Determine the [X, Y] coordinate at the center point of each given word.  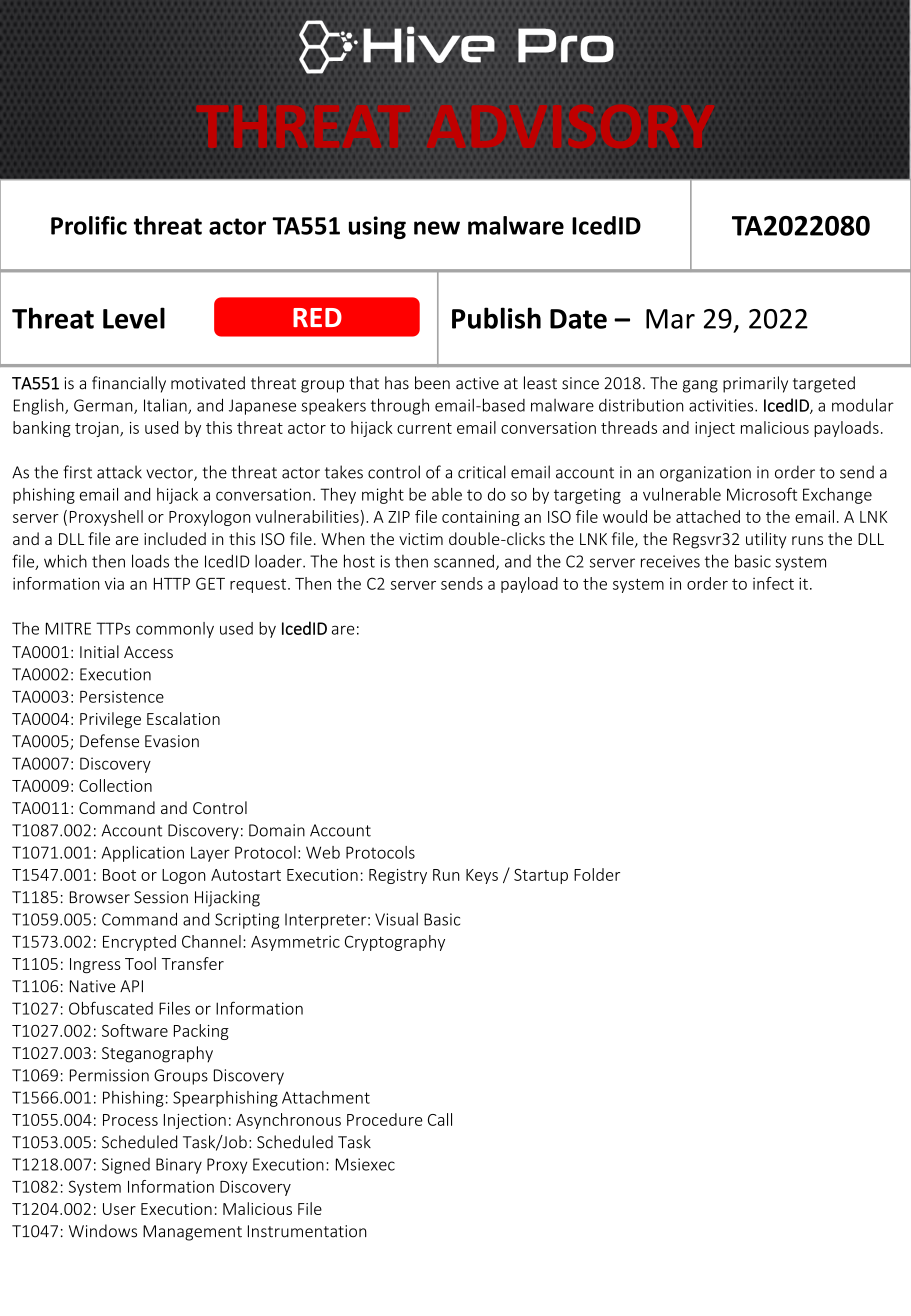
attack [119, 472]
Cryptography [395, 943]
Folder [597, 874]
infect [773, 583]
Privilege [110, 720]
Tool [140, 963]
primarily [755, 384]
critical [482, 472]
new [437, 228]
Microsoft [762, 494]
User [119, 1209]
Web [323, 852]
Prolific [89, 225]
